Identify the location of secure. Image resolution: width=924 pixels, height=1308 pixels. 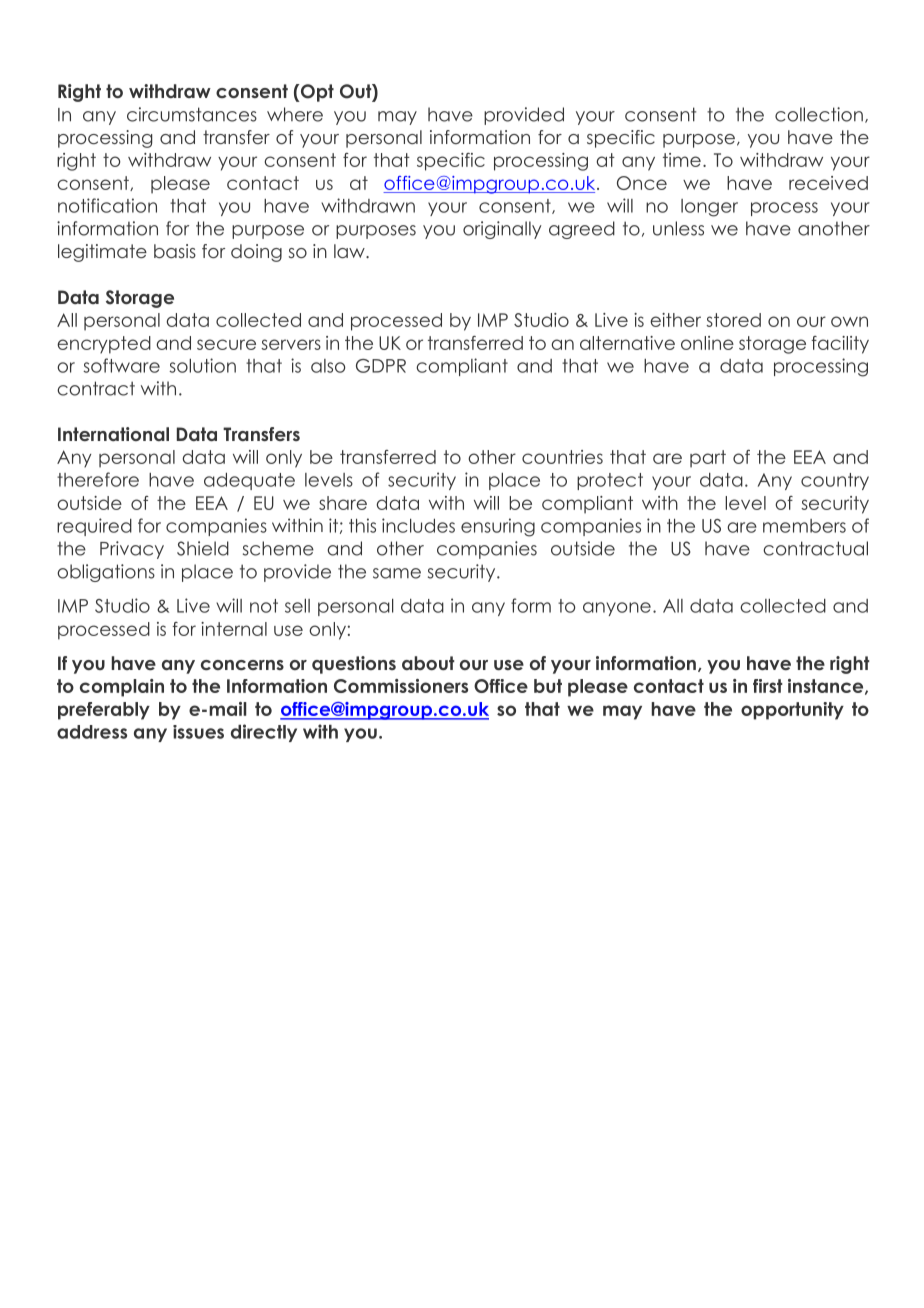
(226, 344).
